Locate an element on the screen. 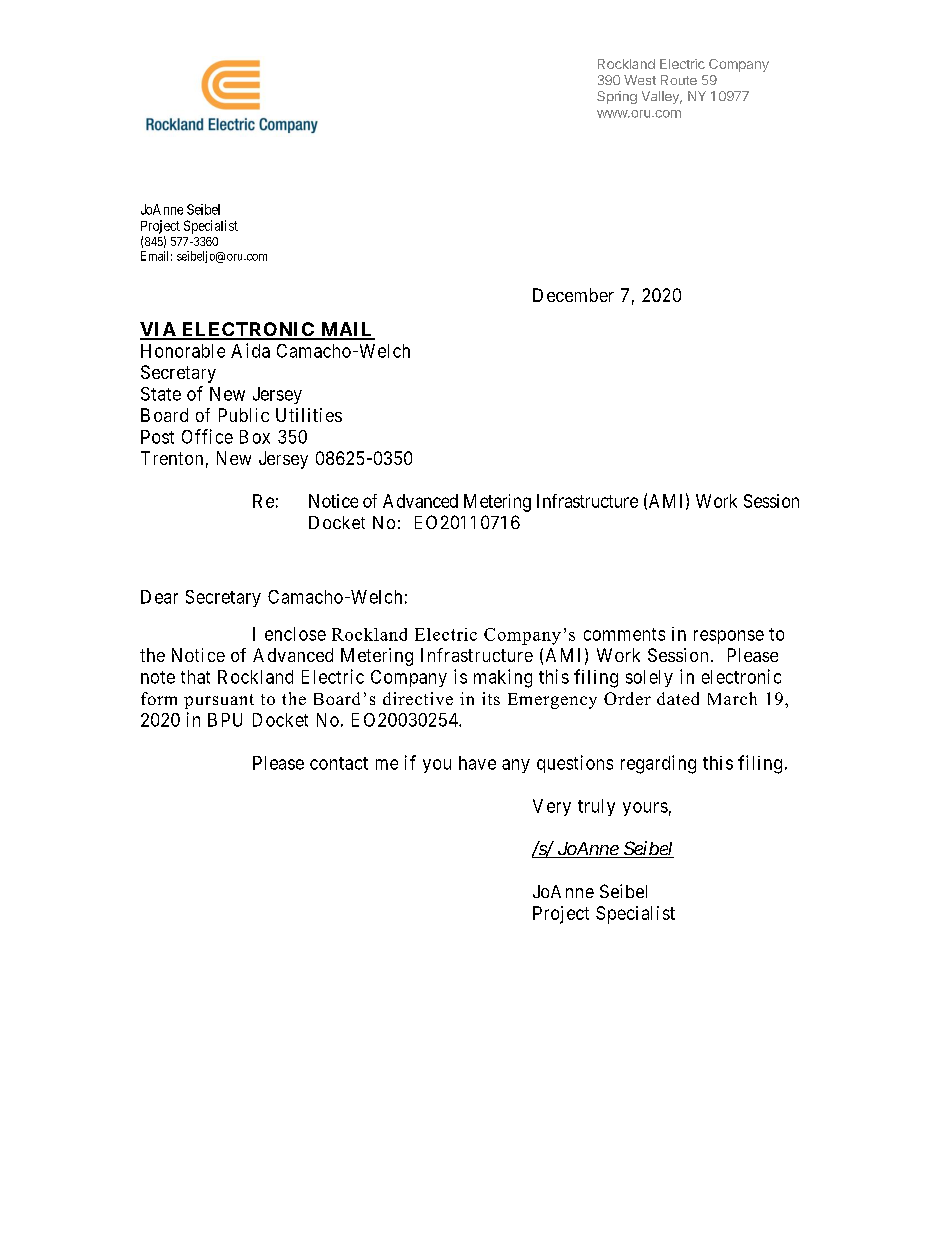 The image size is (952, 1233). making is located at coordinates (503, 678).
